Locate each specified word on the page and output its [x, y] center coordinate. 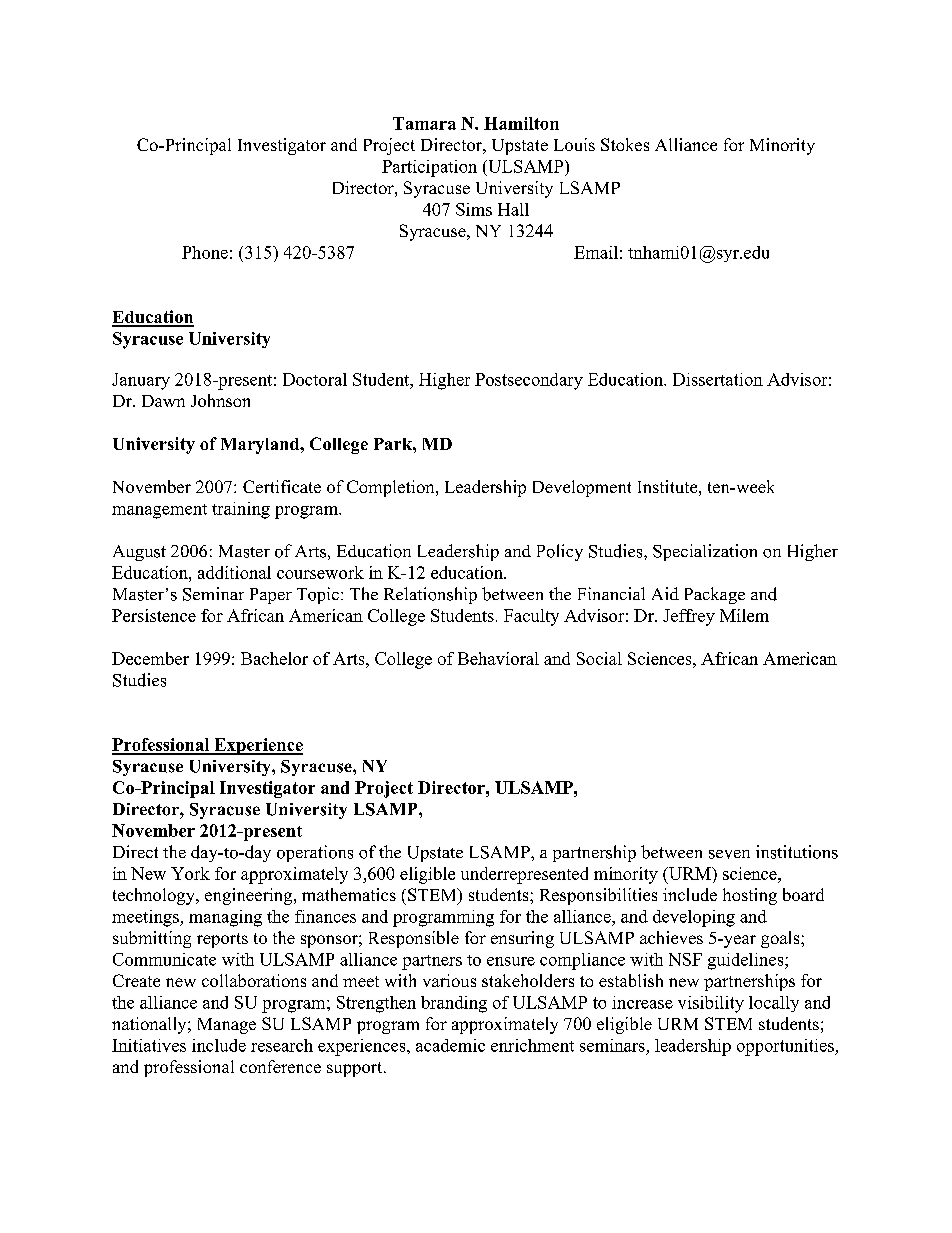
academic [450, 1045]
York [190, 873]
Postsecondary [529, 381]
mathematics [349, 894]
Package [715, 595]
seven [729, 854]
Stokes [625, 144]
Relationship [430, 595]
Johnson [220, 400]
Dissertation [718, 379]
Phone [205, 252]
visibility [711, 1004]
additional [234, 572]
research [282, 1045]
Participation [429, 168]
